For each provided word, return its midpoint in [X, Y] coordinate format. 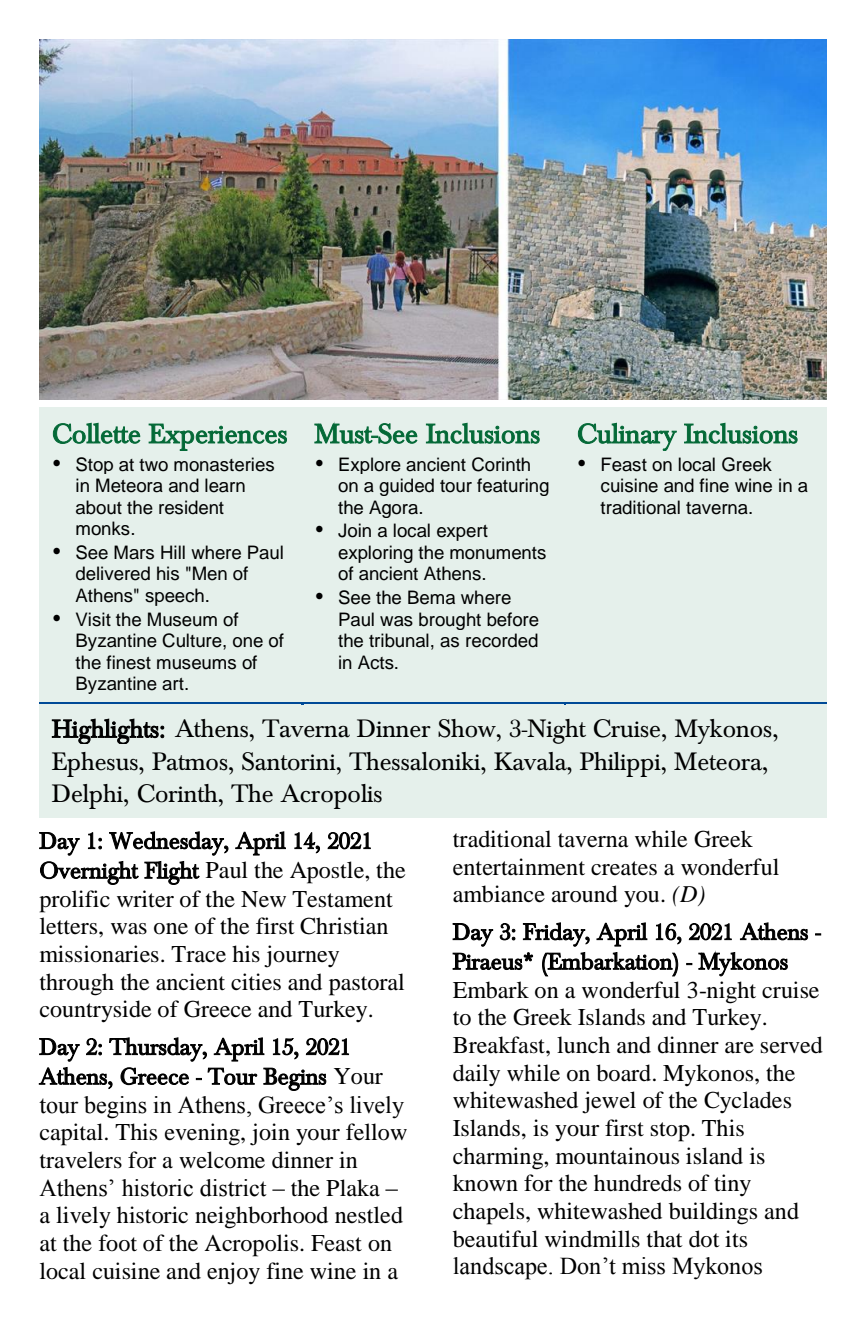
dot [704, 1239]
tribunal [399, 640]
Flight [172, 873]
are [739, 1048]
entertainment [519, 867]
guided [406, 487]
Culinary [627, 437]
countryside [95, 1011]
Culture [193, 640]
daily [476, 1075]
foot [117, 1243]
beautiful [495, 1239]
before [513, 619]
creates [624, 868]
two [153, 465]
